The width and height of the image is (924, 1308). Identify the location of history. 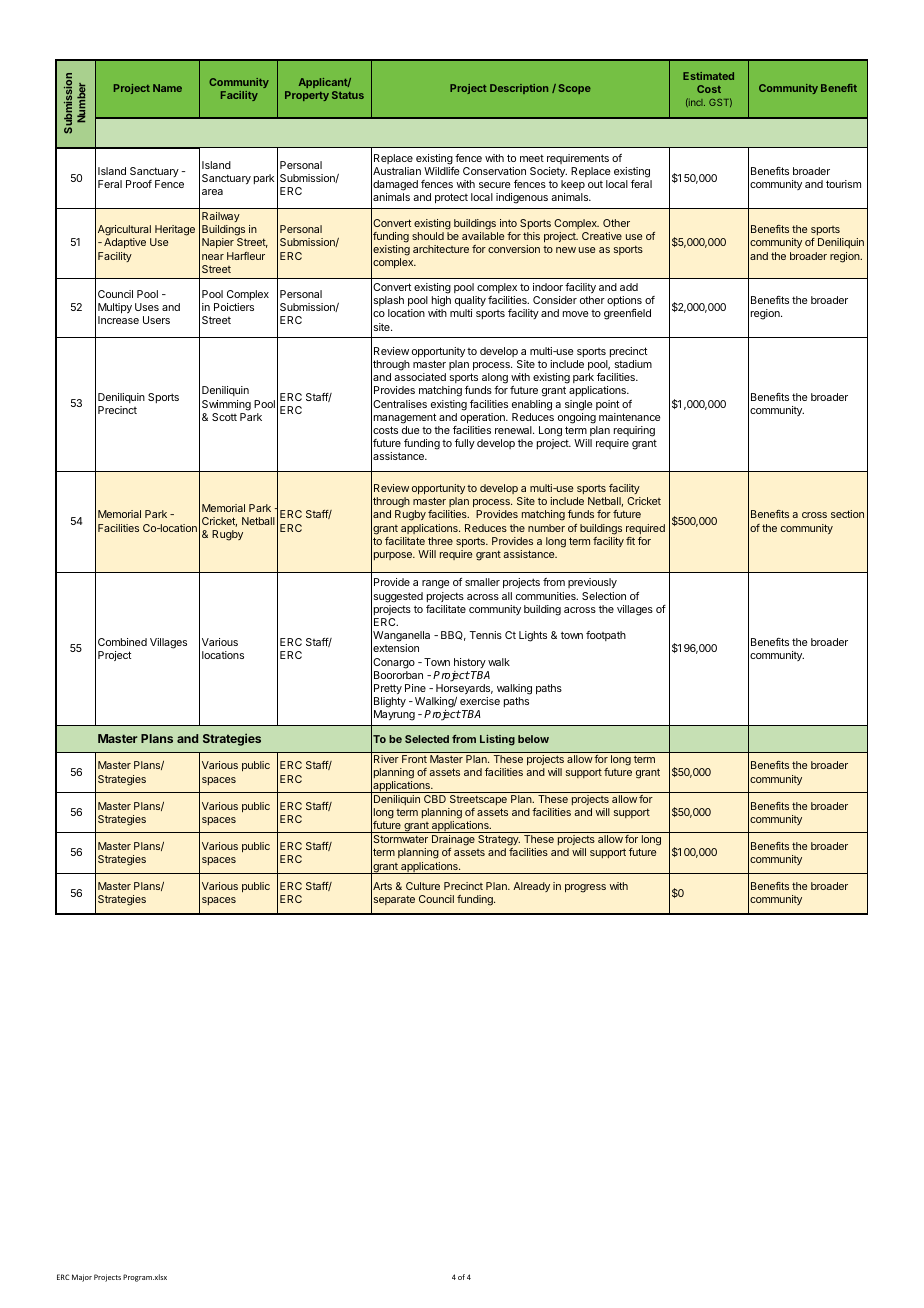
(470, 663).
